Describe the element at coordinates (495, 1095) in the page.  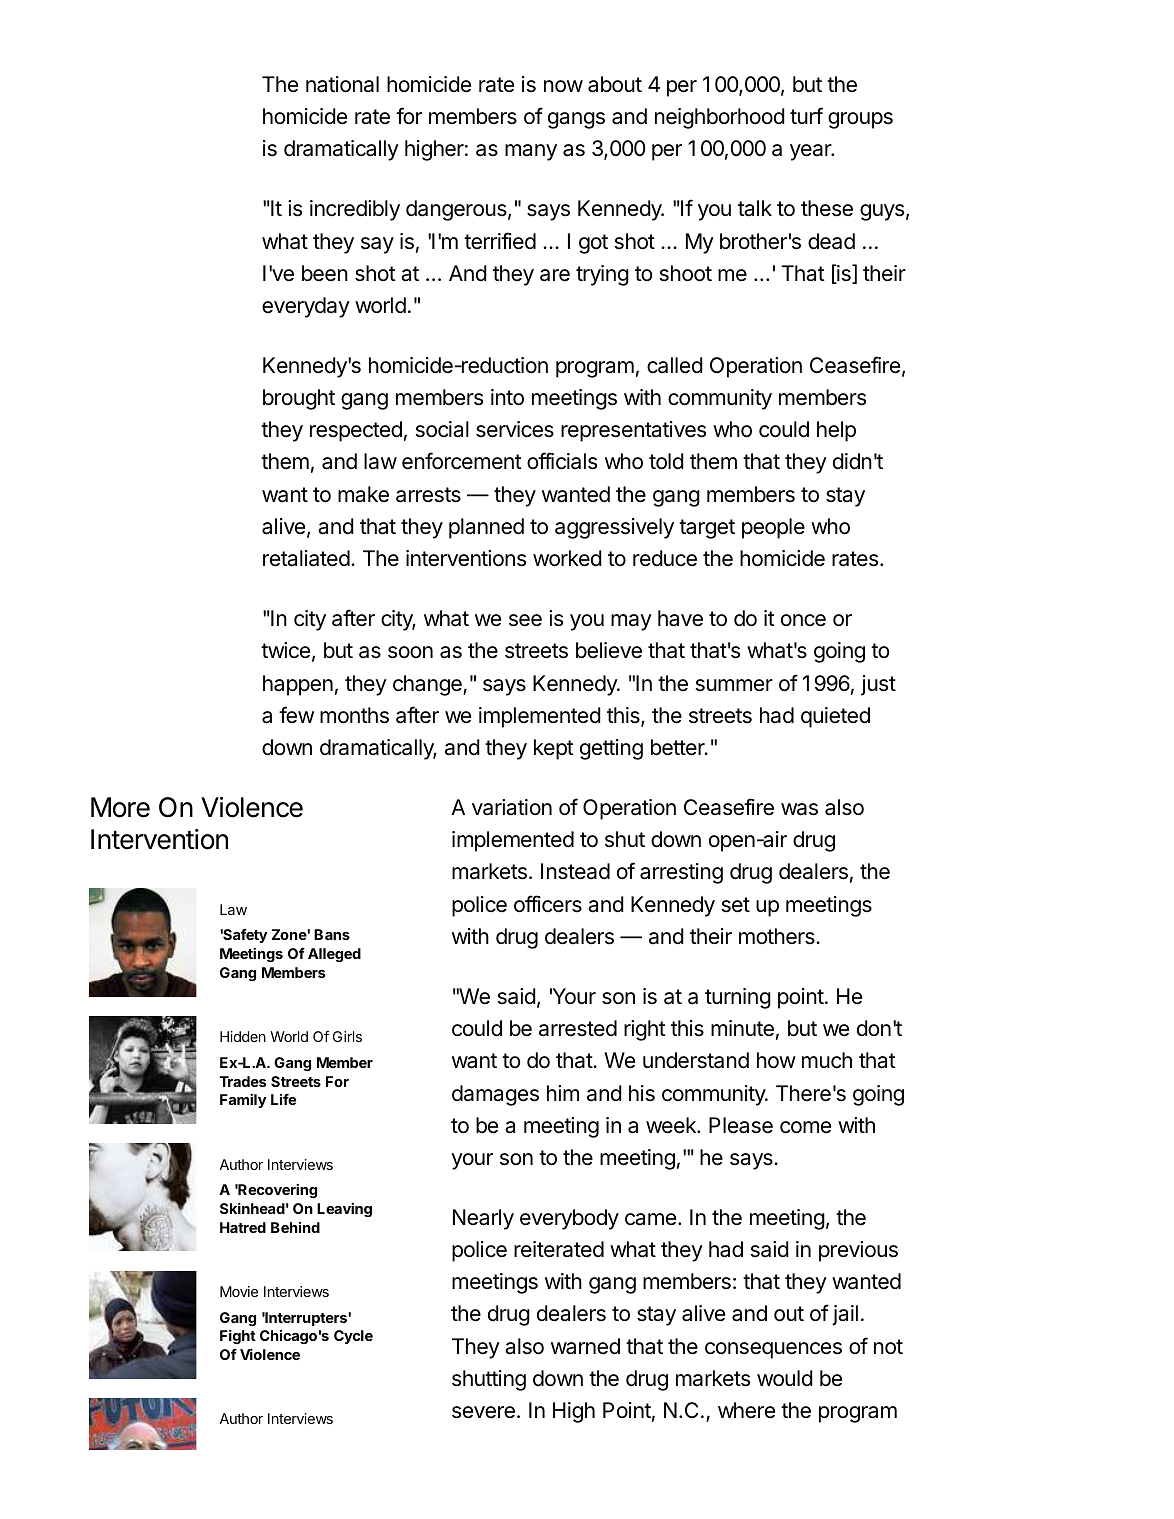
I see `damages` at that location.
